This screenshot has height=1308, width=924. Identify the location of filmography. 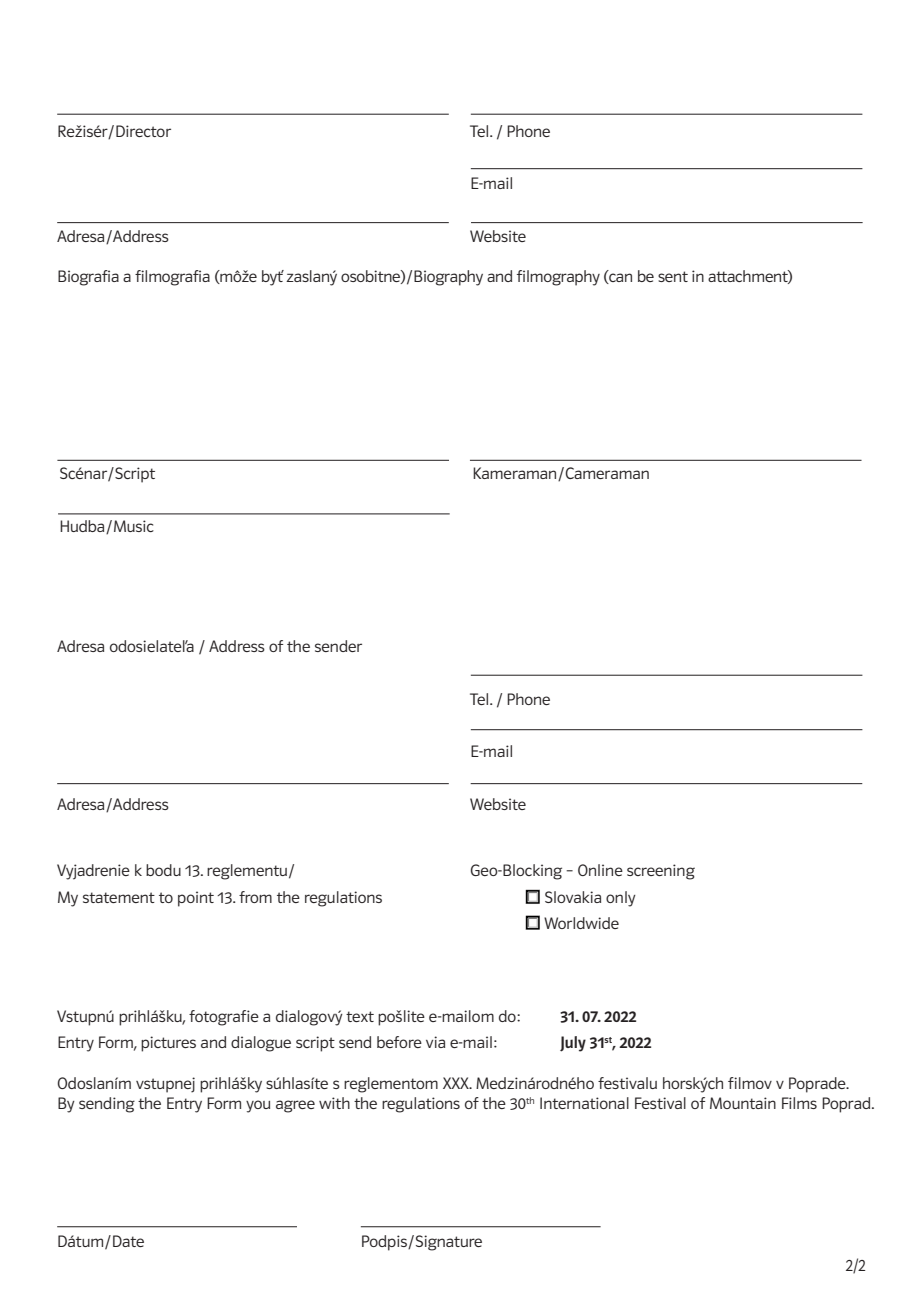
(558, 278).
